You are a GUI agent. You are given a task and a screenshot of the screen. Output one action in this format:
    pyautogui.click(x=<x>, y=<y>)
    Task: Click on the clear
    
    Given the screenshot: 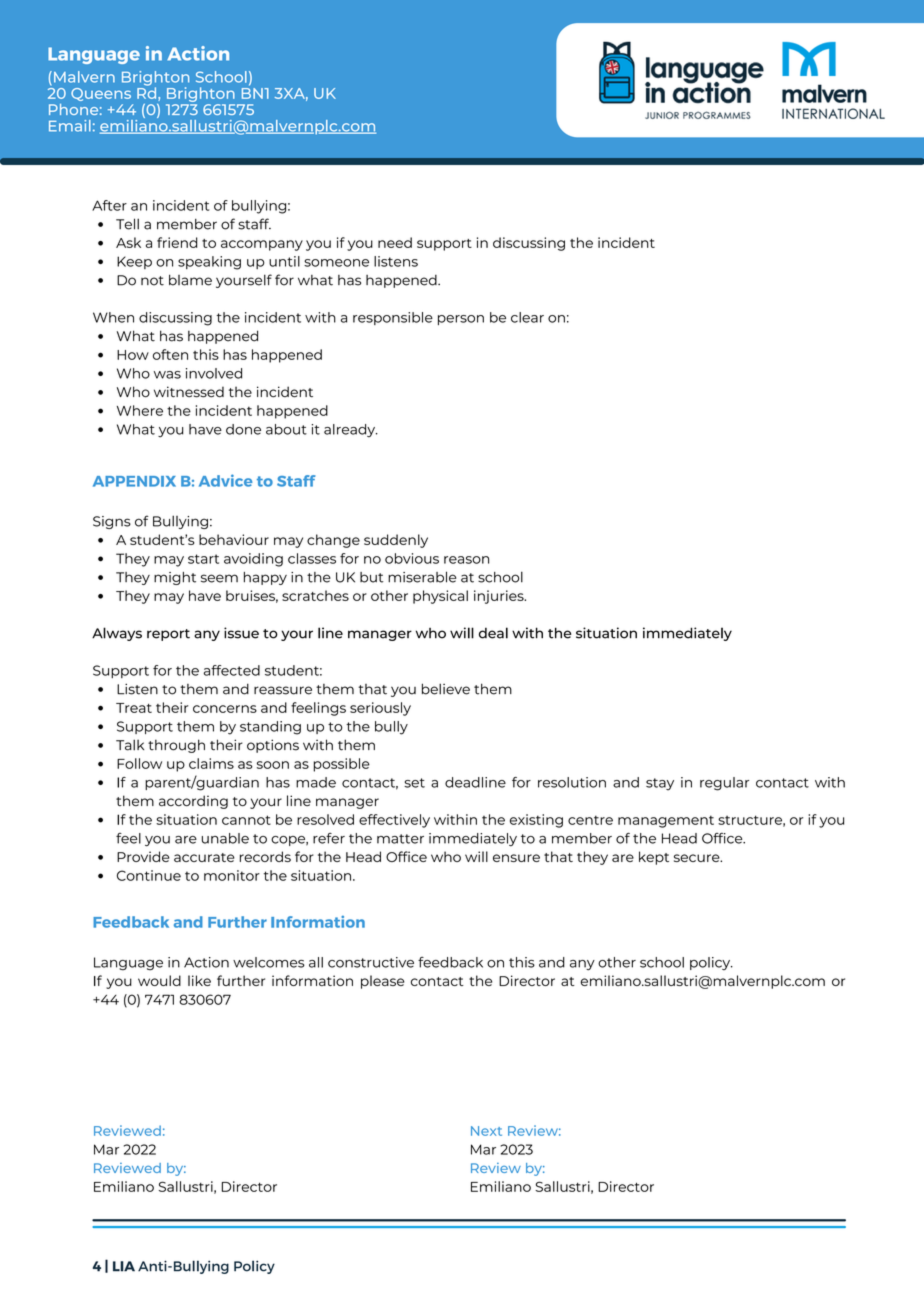 What is the action you would take?
    pyautogui.click(x=527, y=317)
